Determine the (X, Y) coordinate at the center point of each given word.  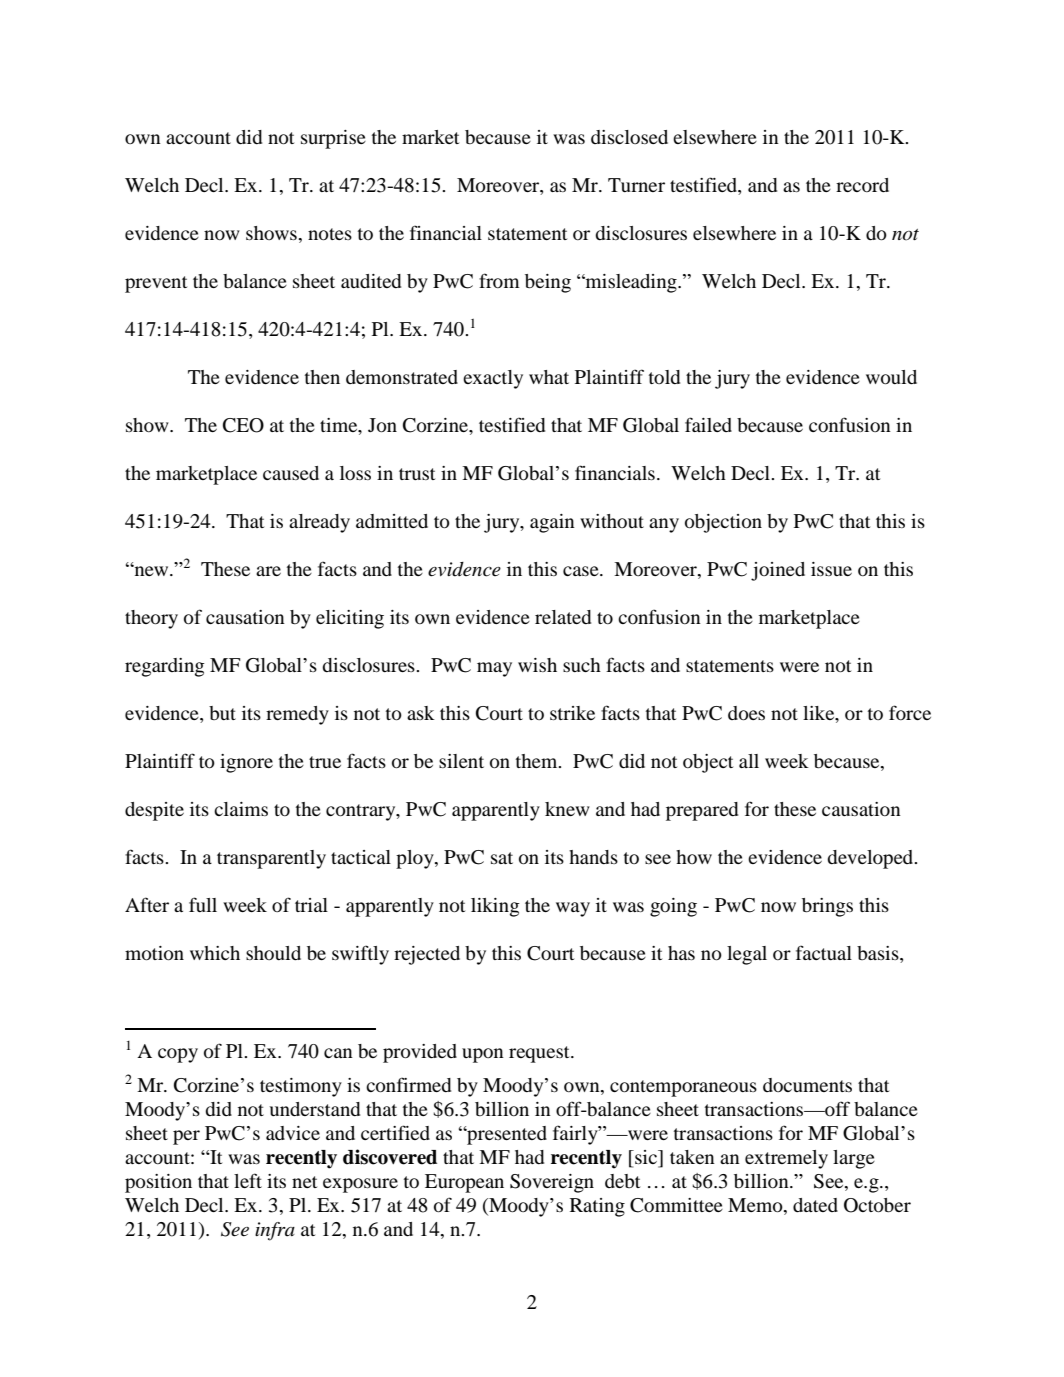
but (222, 713)
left (248, 1180)
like (820, 713)
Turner (636, 185)
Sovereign (552, 1183)
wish (537, 665)
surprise (333, 139)
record (862, 185)
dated (815, 1205)
